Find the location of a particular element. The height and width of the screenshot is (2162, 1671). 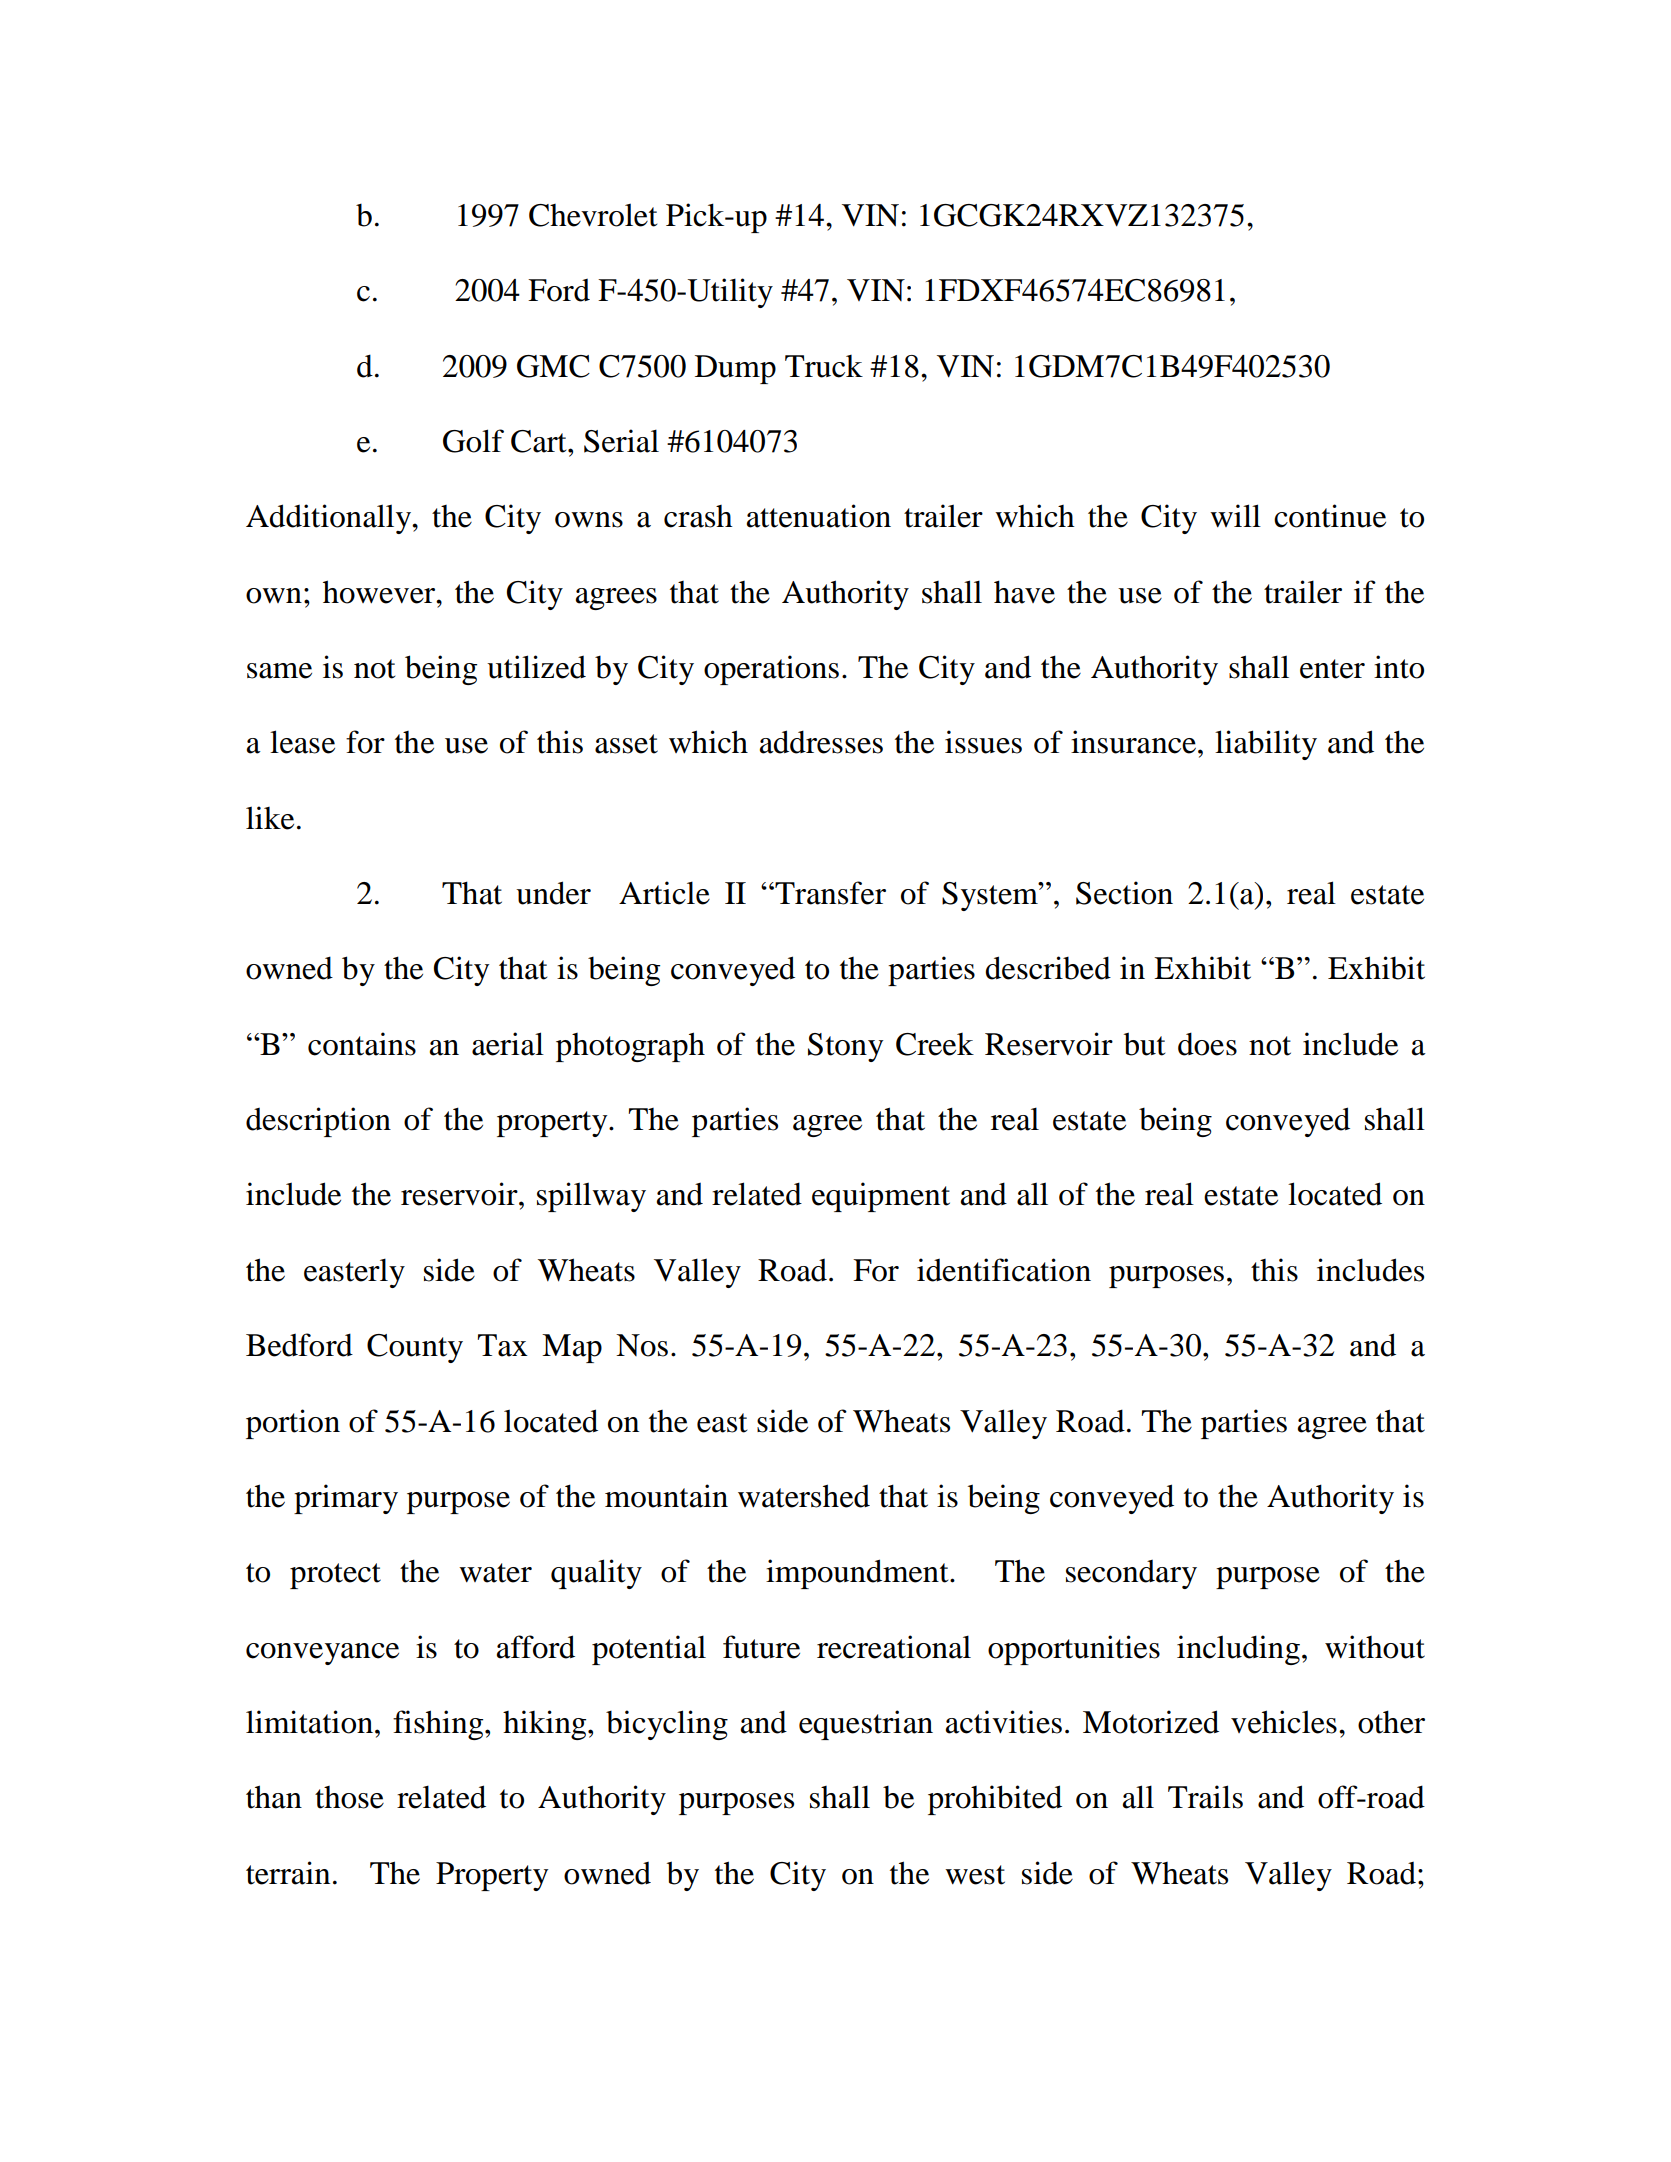

Chevrolet is located at coordinates (593, 215).
